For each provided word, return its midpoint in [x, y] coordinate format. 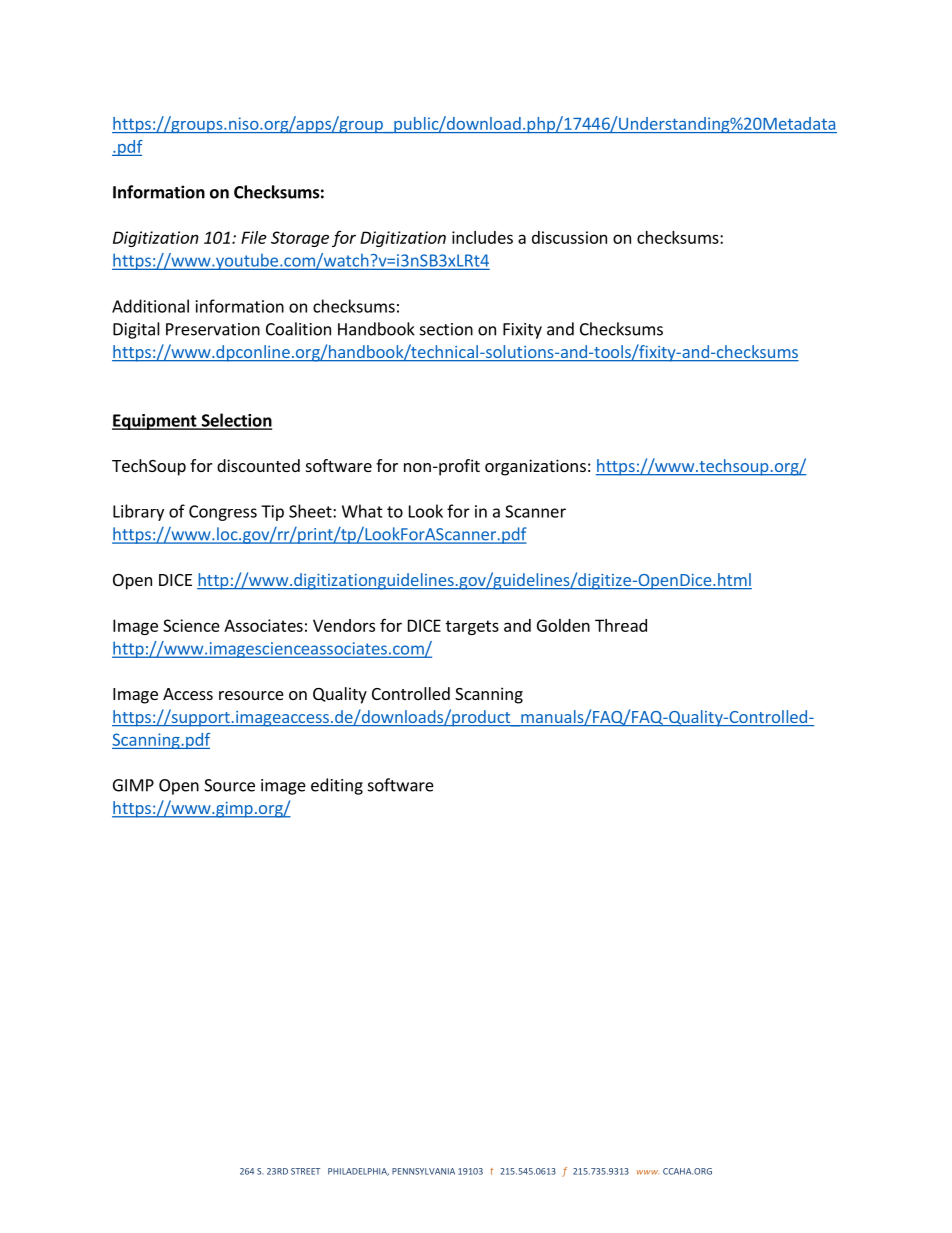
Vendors [344, 625]
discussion [569, 237]
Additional [150, 306]
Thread [621, 625]
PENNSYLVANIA [423, 1171]
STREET [305, 1171]
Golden [563, 625]
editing [337, 786]
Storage [300, 239]
